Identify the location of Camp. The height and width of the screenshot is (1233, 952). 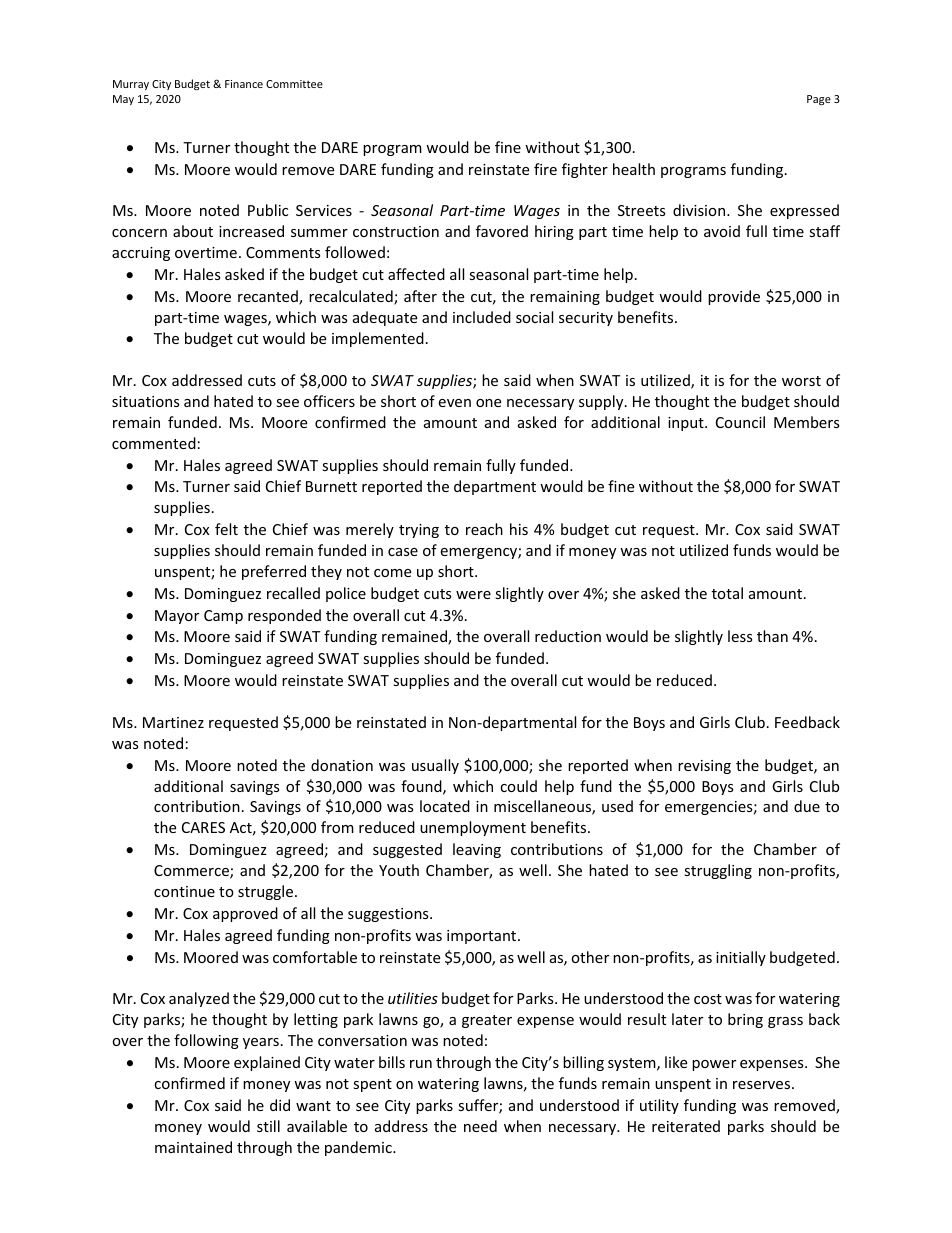
(223, 617).
